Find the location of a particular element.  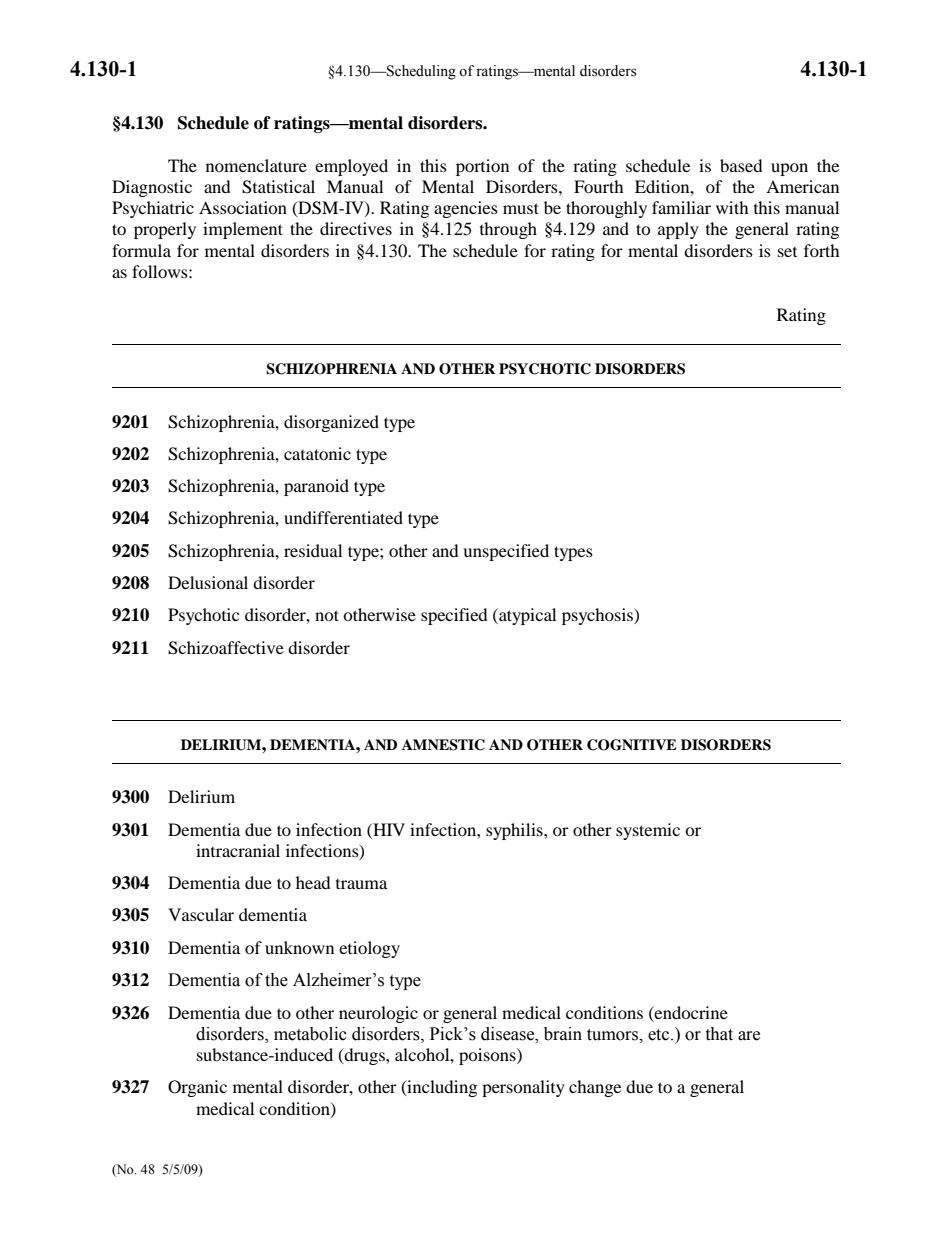

agencies is located at coordinates (466, 209).
